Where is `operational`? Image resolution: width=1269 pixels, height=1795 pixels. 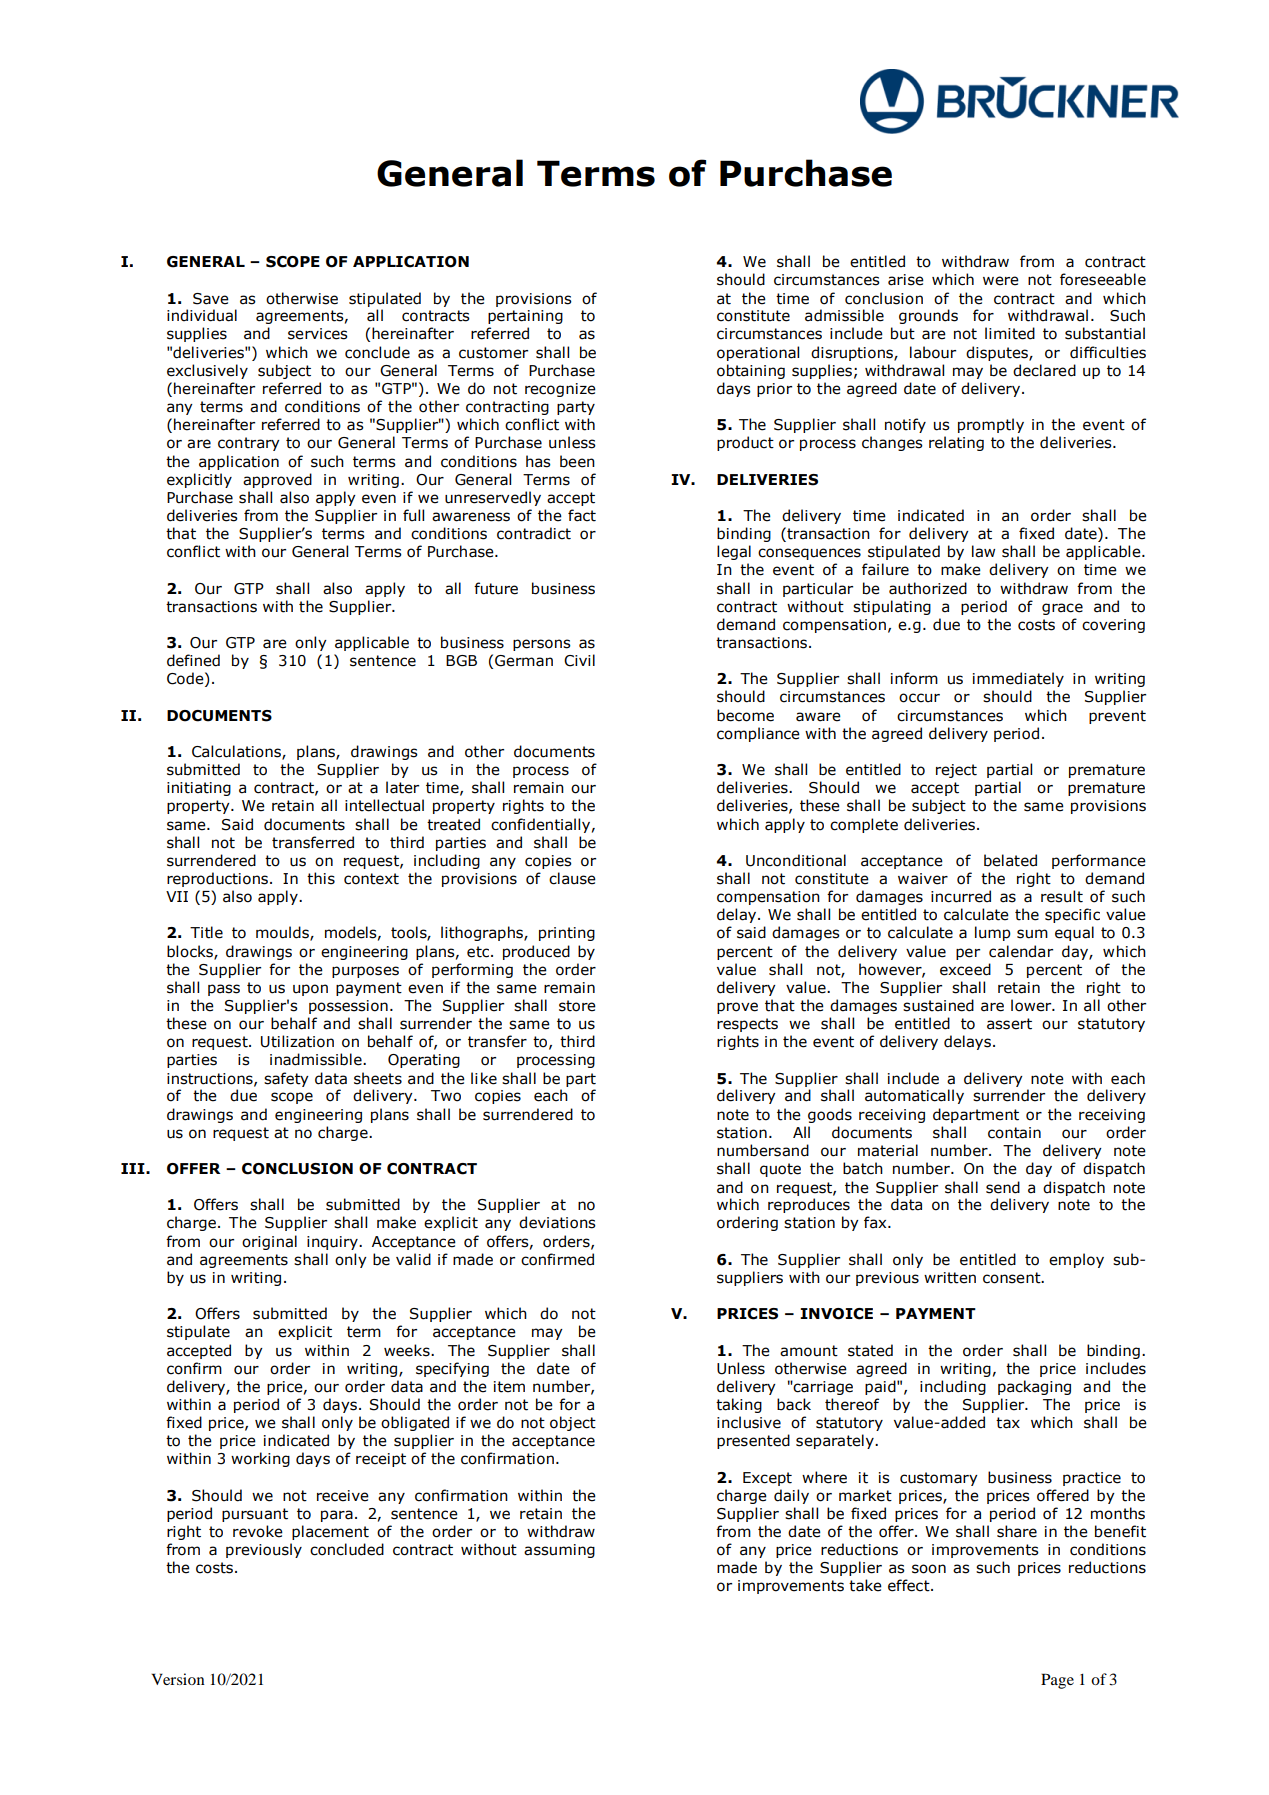
operational is located at coordinates (758, 353).
